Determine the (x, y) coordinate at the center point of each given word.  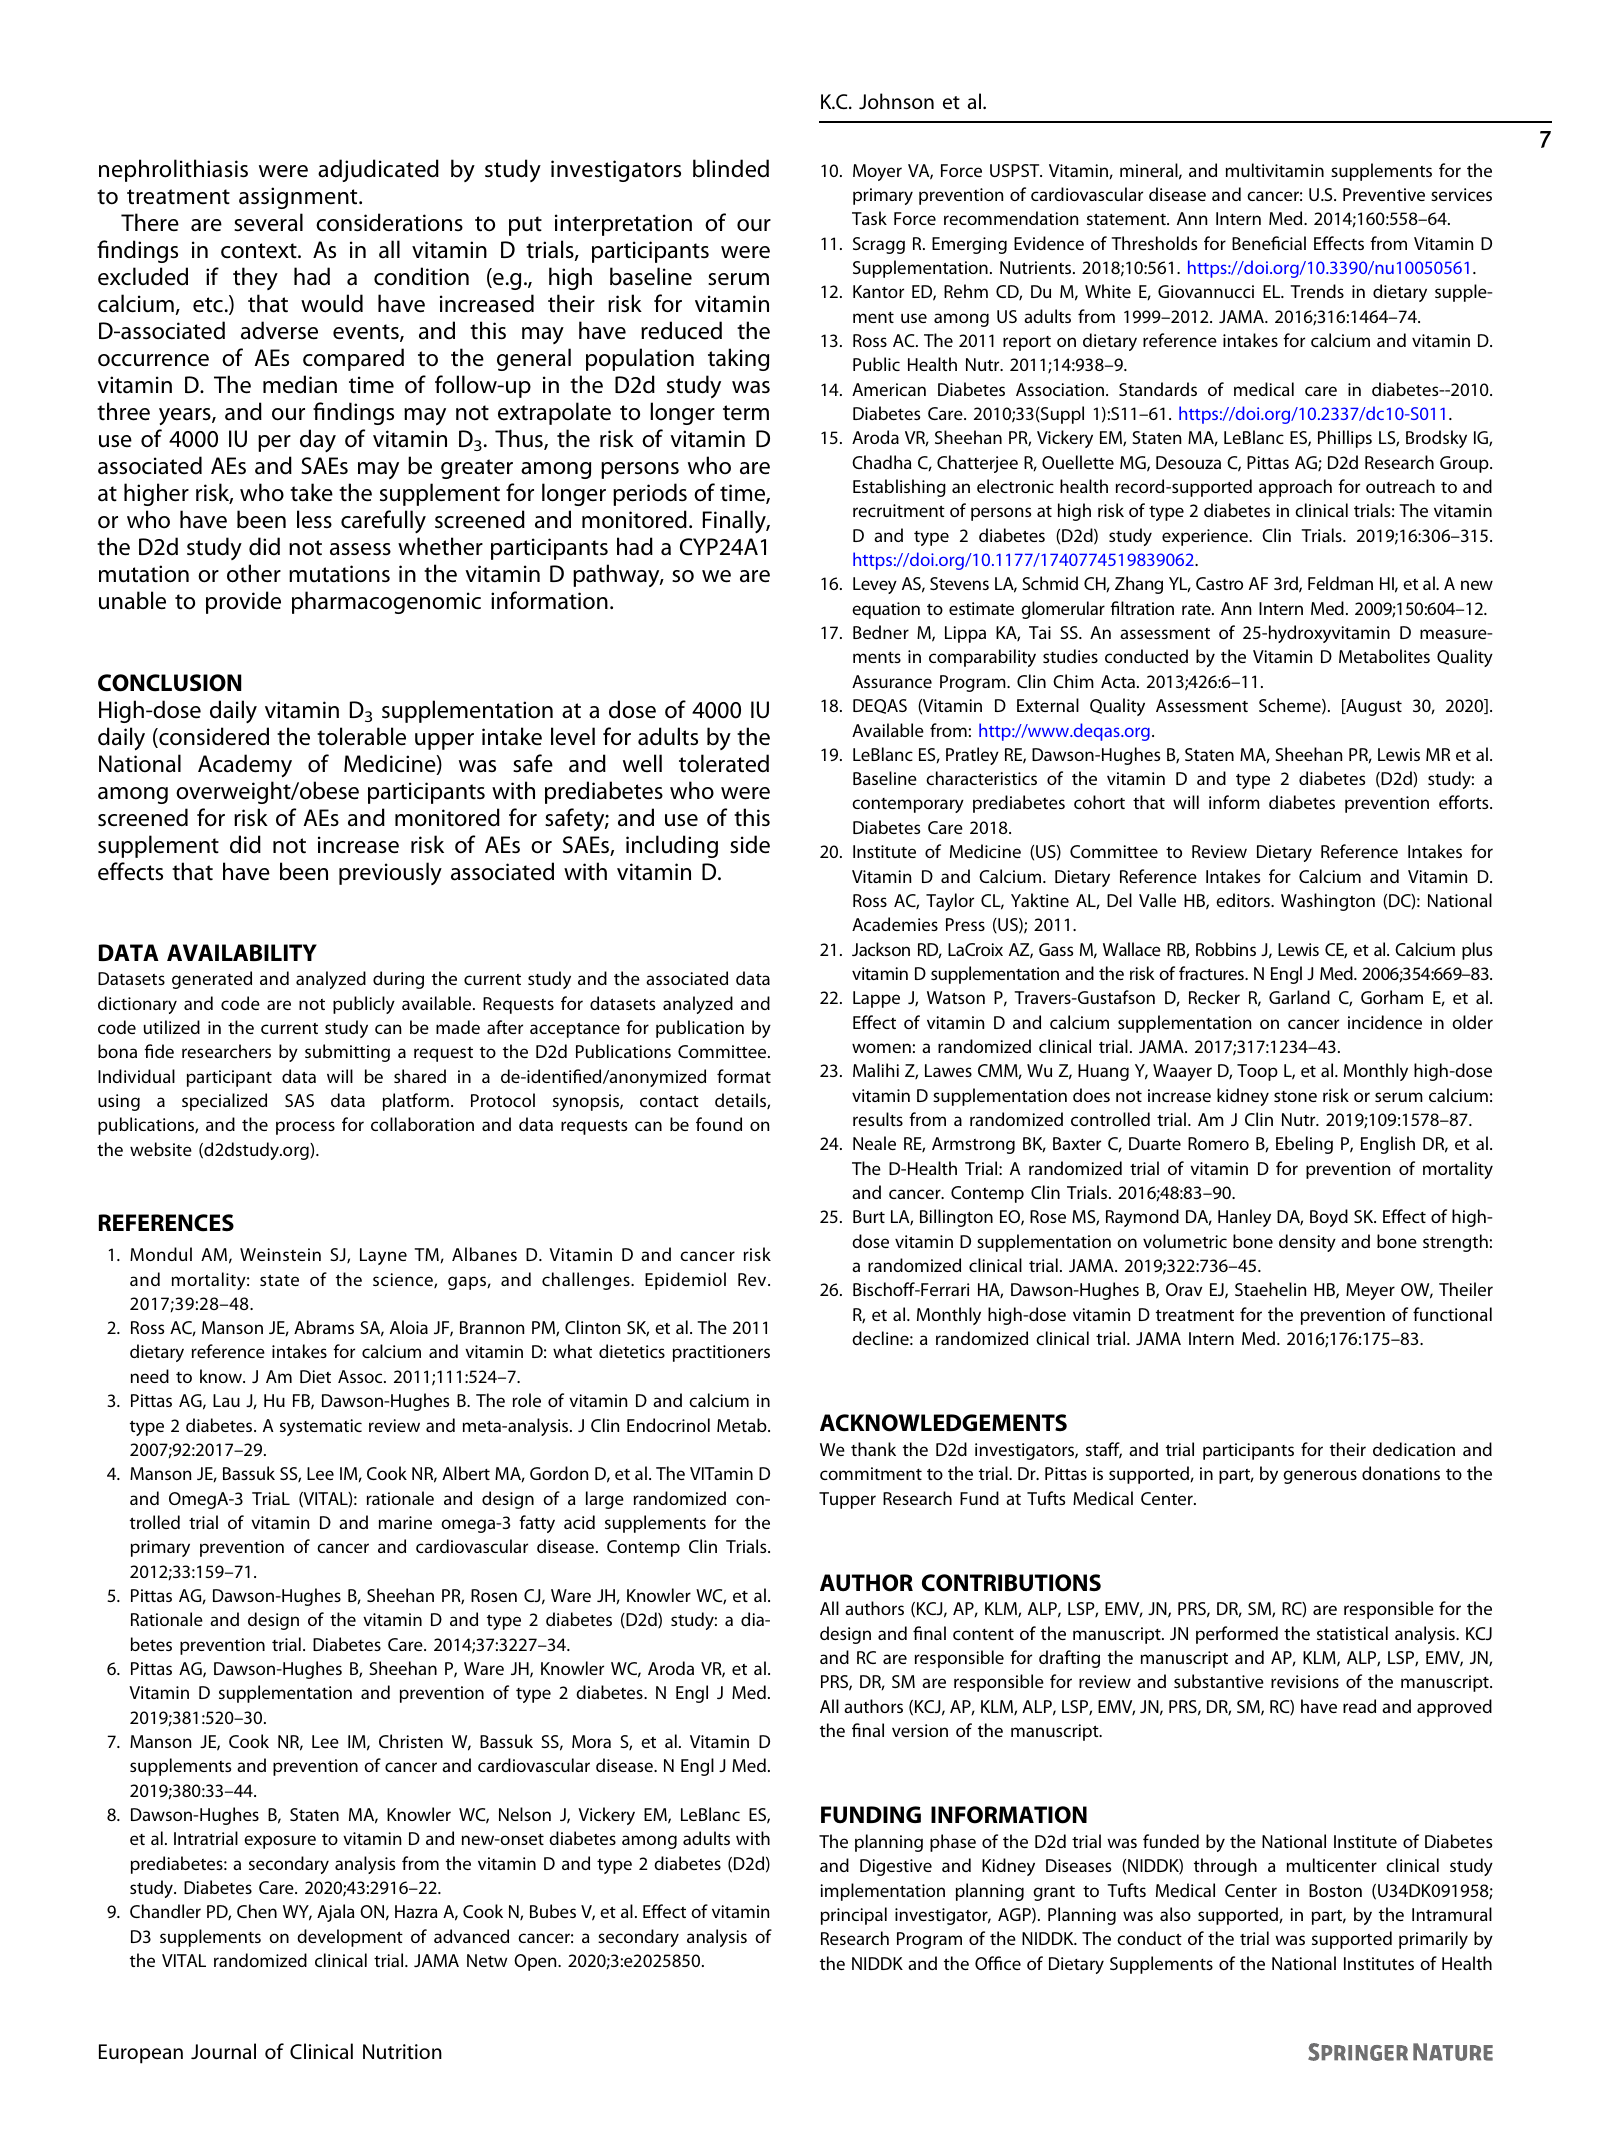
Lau (226, 1400)
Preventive (1384, 194)
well (642, 763)
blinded (731, 168)
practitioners (721, 1353)
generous (1320, 1477)
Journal (223, 2051)
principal (854, 1916)
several (268, 222)
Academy (245, 766)
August (1373, 707)
